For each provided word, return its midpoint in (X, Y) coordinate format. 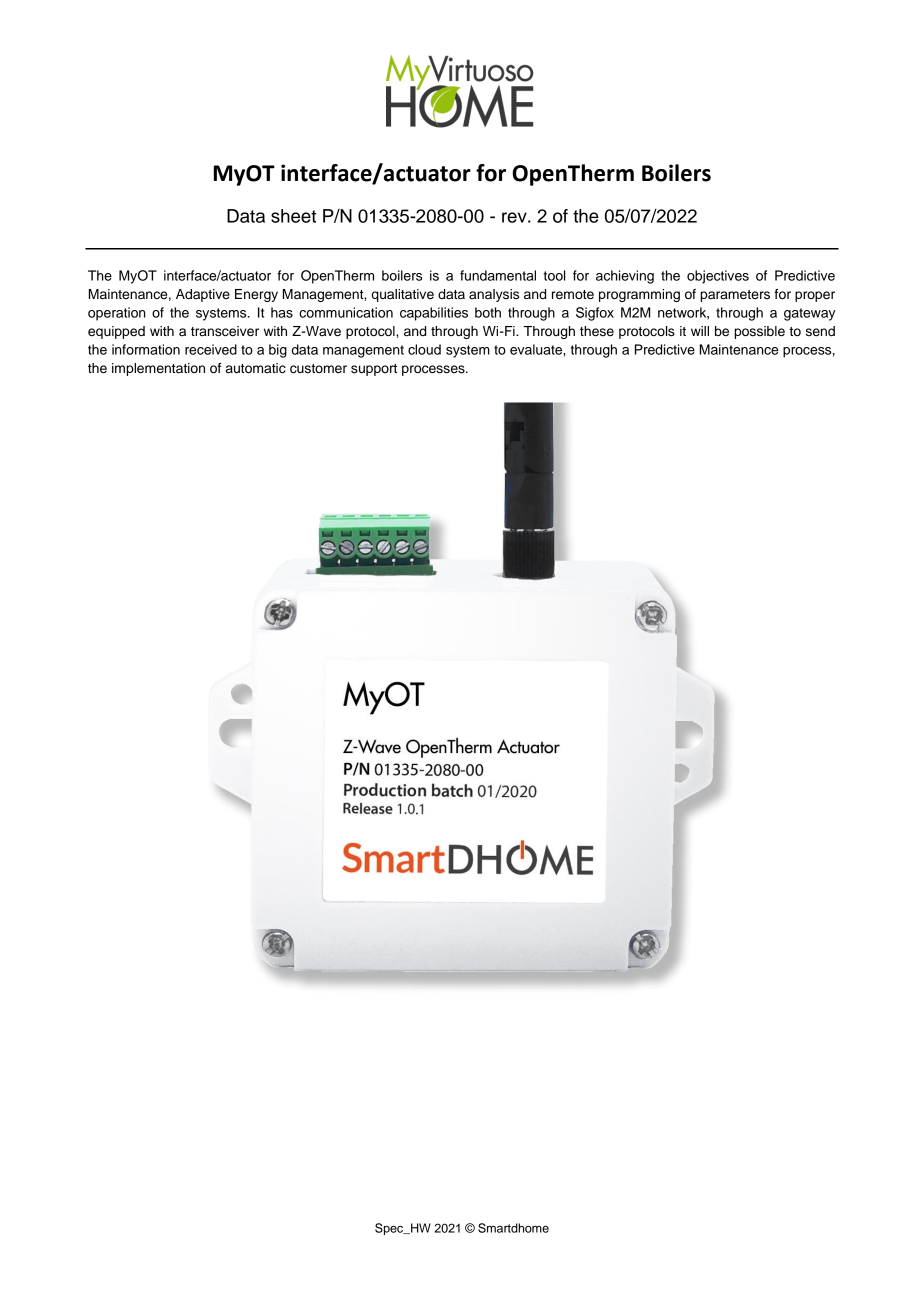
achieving (625, 277)
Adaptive (203, 295)
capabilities (434, 314)
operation (117, 314)
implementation (158, 369)
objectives (718, 277)
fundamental (498, 275)
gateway (809, 314)
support (374, 370)
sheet (293, 216)
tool (554, 275)
